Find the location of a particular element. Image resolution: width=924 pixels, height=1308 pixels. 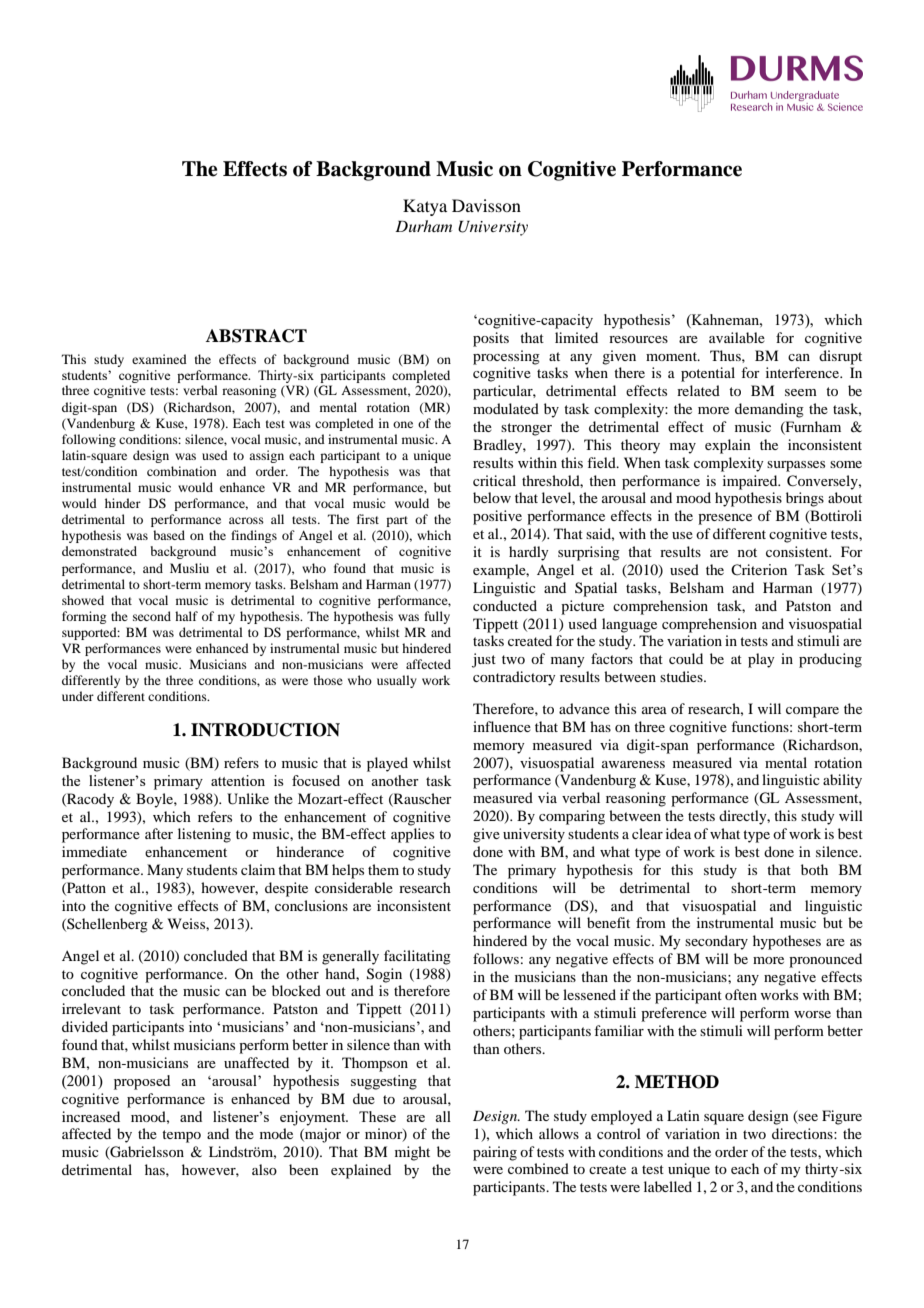

Criterion is located at coordinates (759, 569).
